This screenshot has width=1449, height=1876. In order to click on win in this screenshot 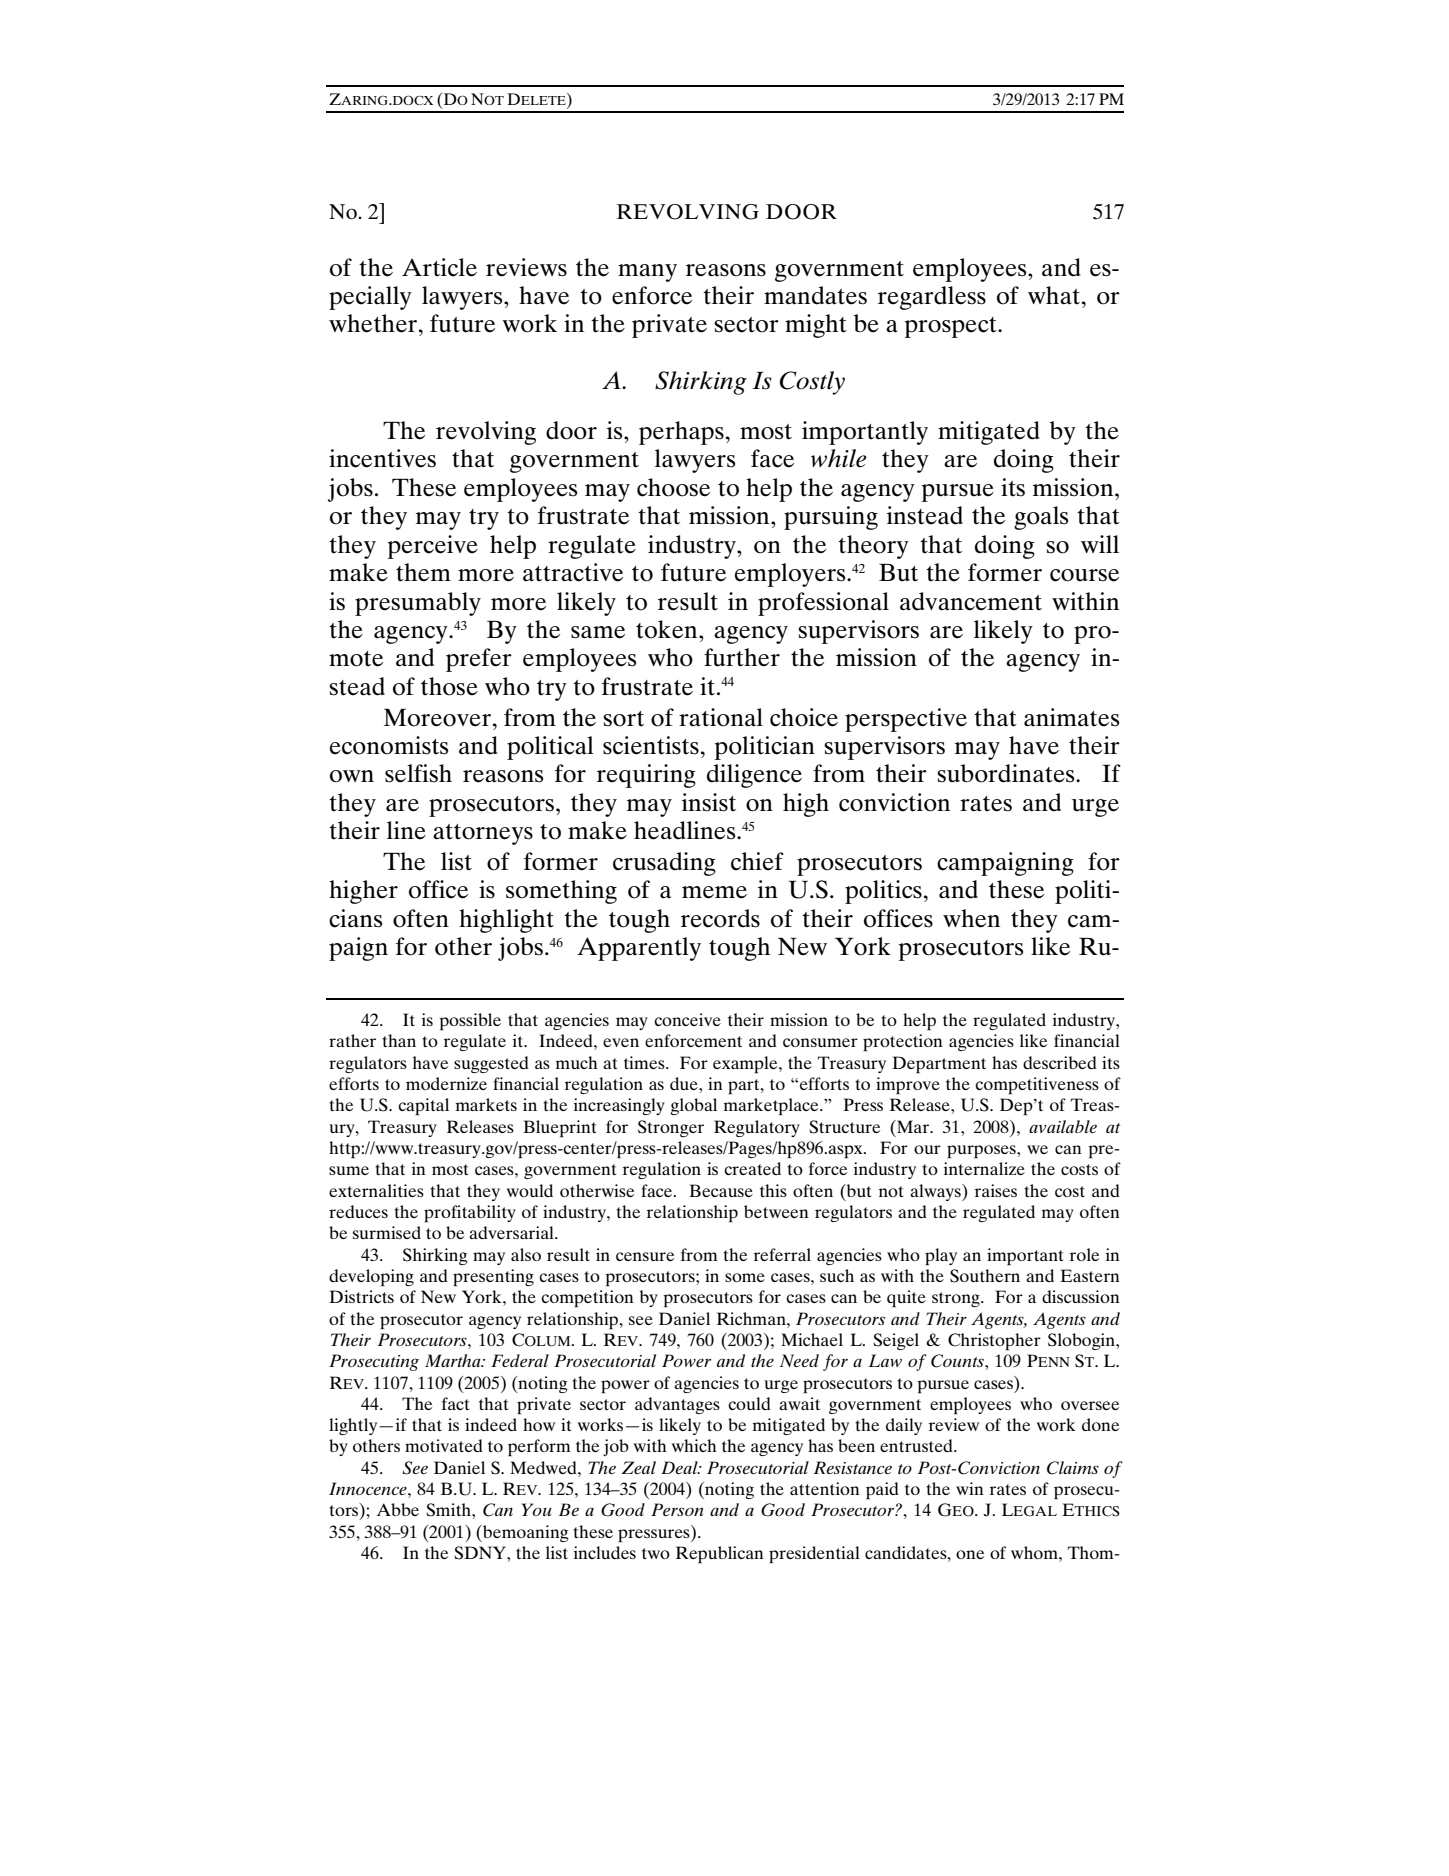, I will do `click(970, 1488)`.
